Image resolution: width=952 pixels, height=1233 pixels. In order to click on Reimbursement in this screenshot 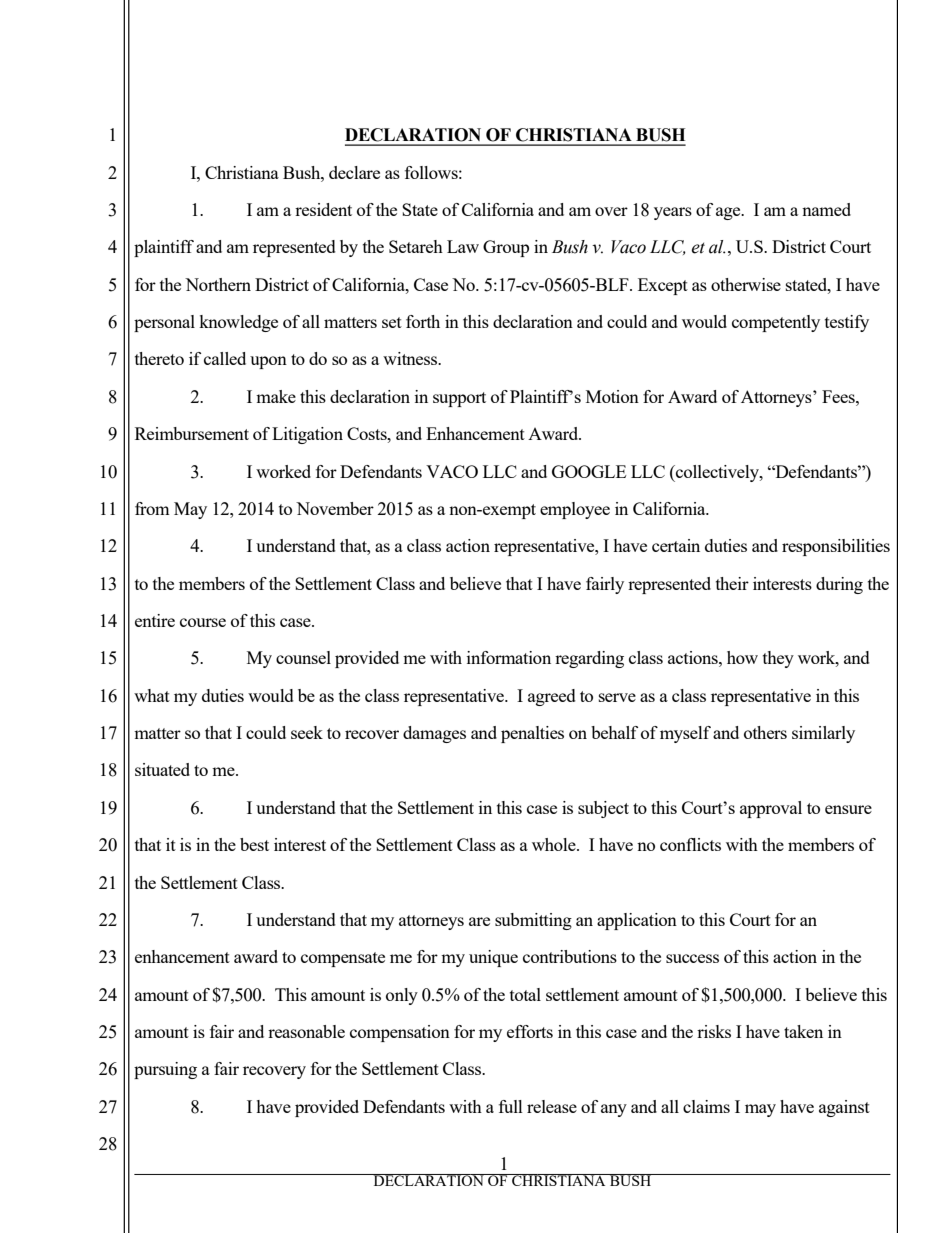, I will do `click(192, 433)`.
